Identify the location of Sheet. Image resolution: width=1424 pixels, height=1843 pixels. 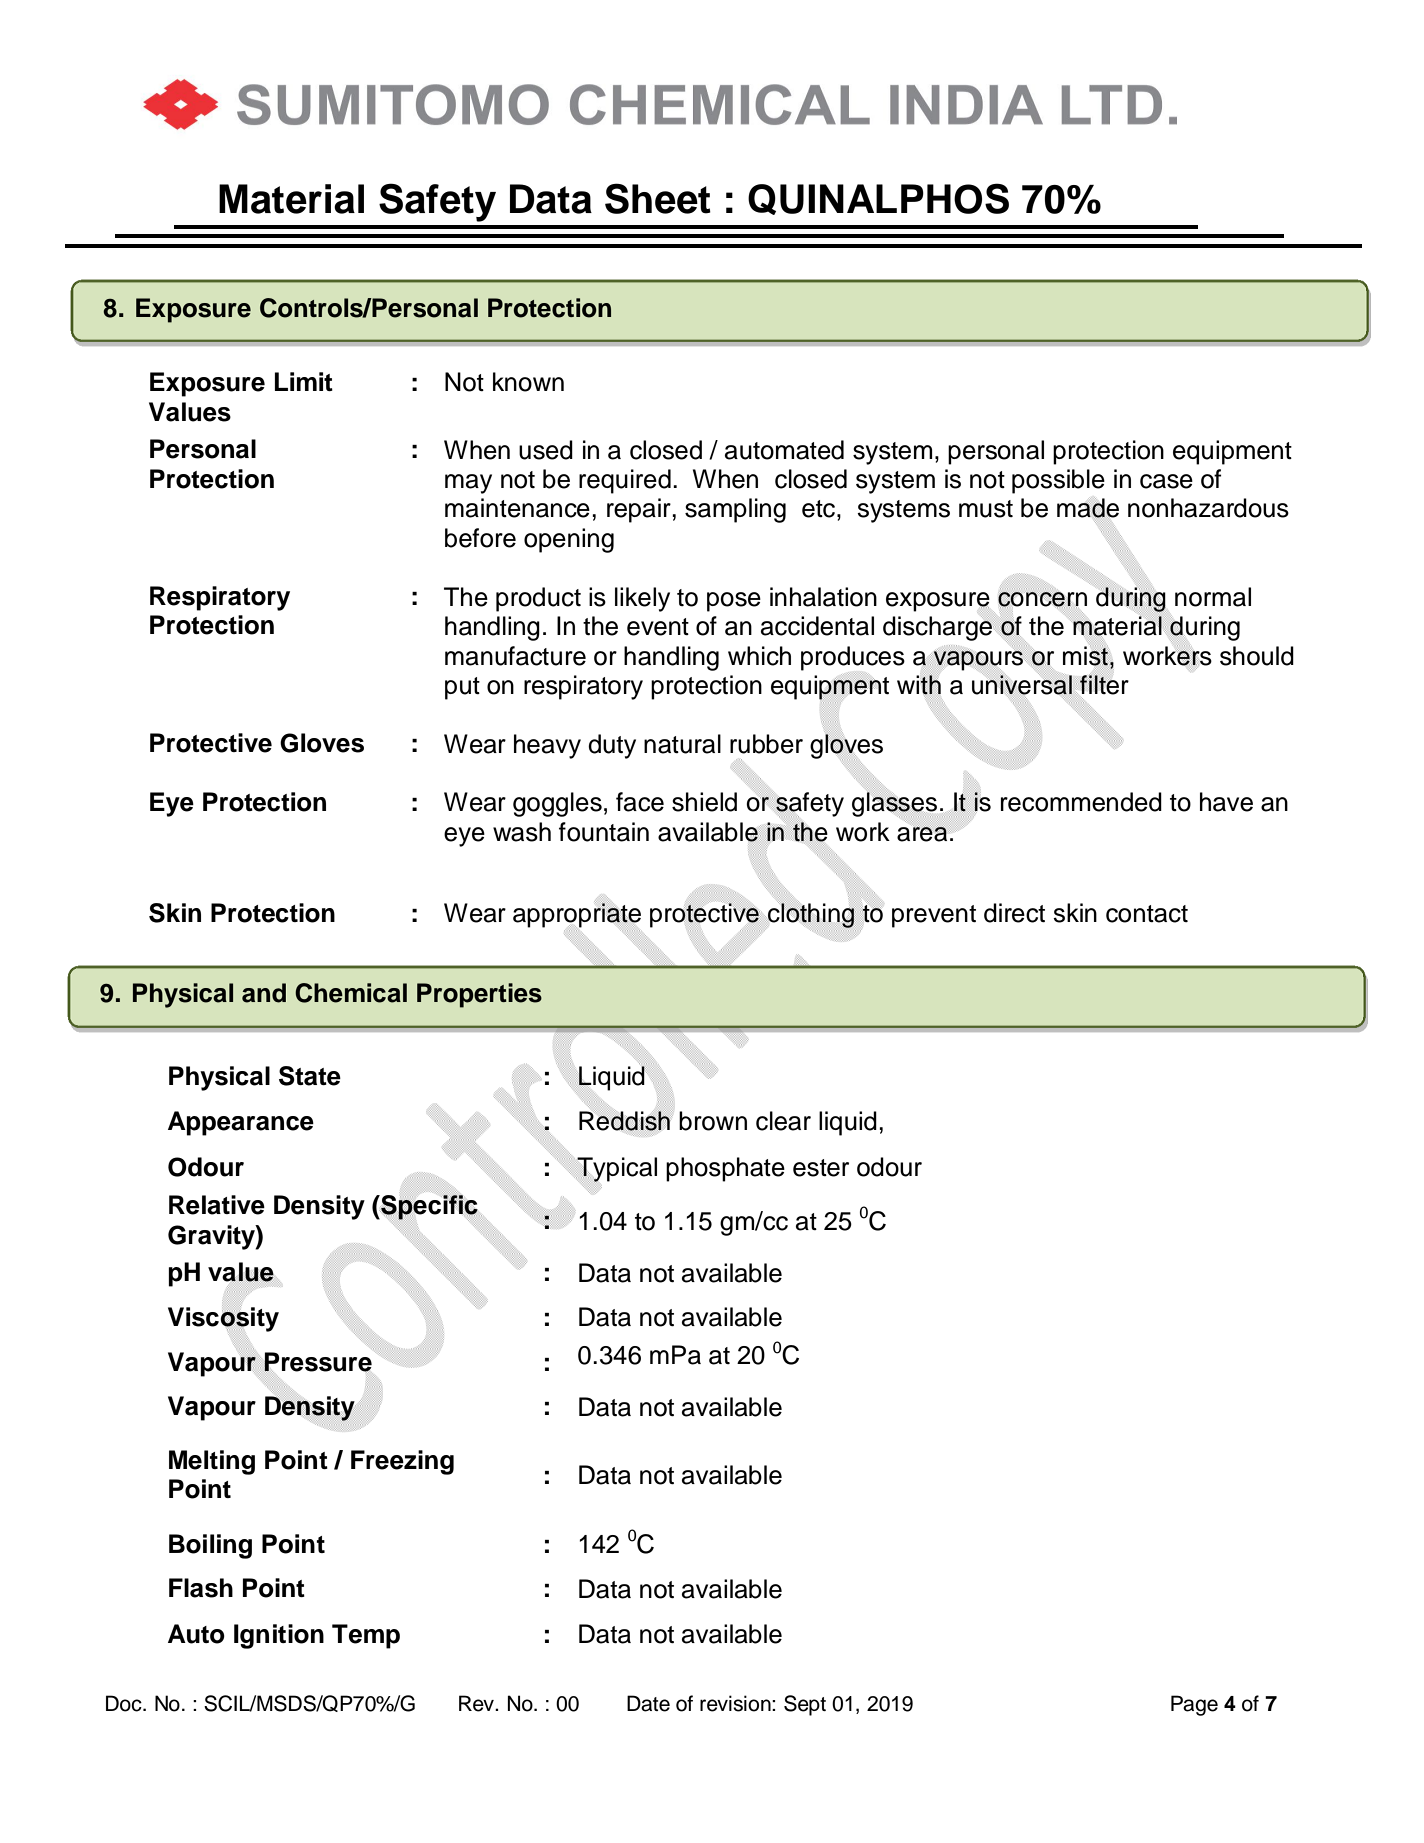
(658, 198).
